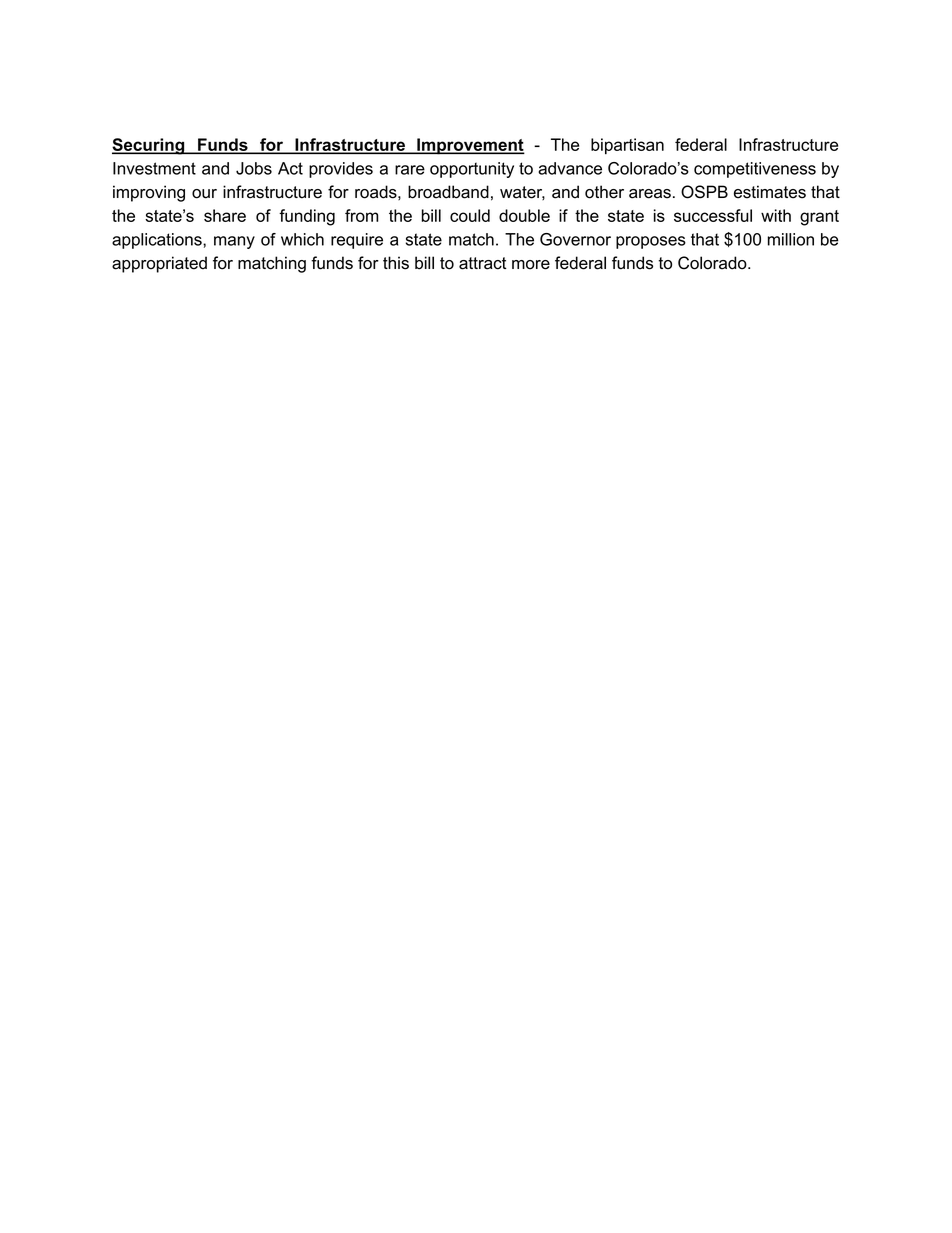 The image size is (952, 1233). Describe the element at coordinates (483, 263) in the screenshot. I see `attract` at that location.
